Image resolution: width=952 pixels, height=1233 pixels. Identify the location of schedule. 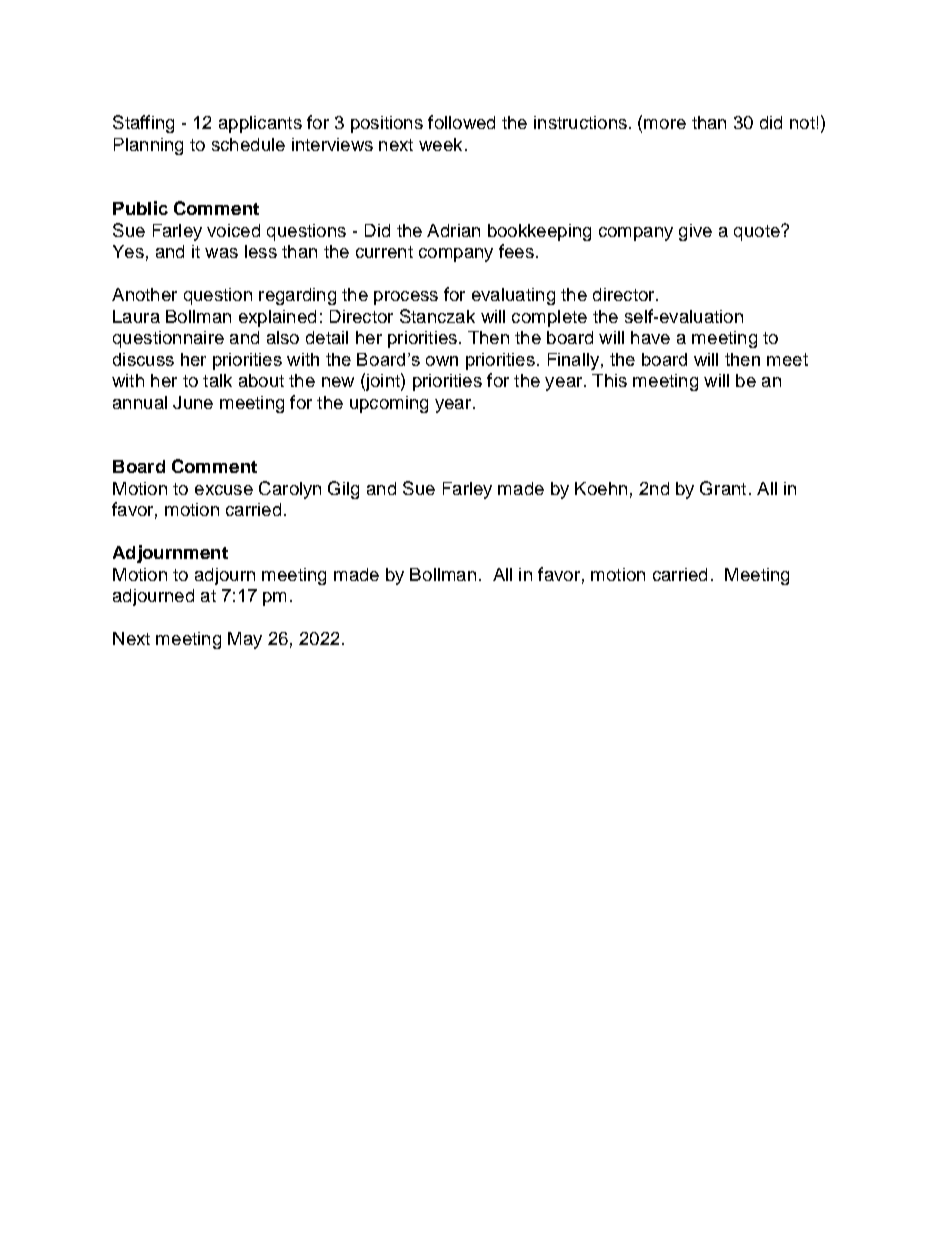
(248, 144).
